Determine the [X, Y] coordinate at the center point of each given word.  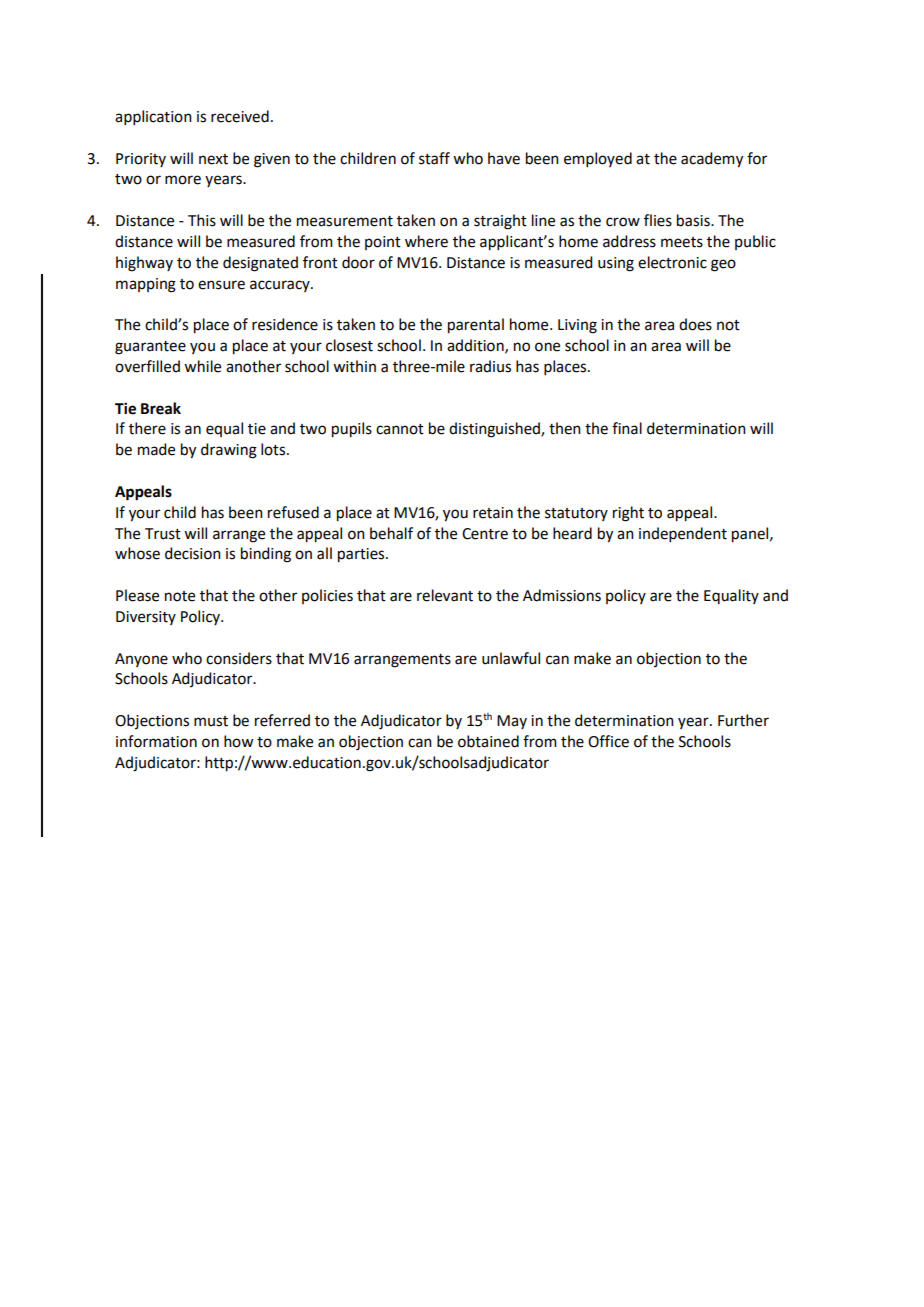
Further [743, 720]
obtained [488, 741]
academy [712, 160]
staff [434, 158]
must [211, 721]
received [240, 116]
